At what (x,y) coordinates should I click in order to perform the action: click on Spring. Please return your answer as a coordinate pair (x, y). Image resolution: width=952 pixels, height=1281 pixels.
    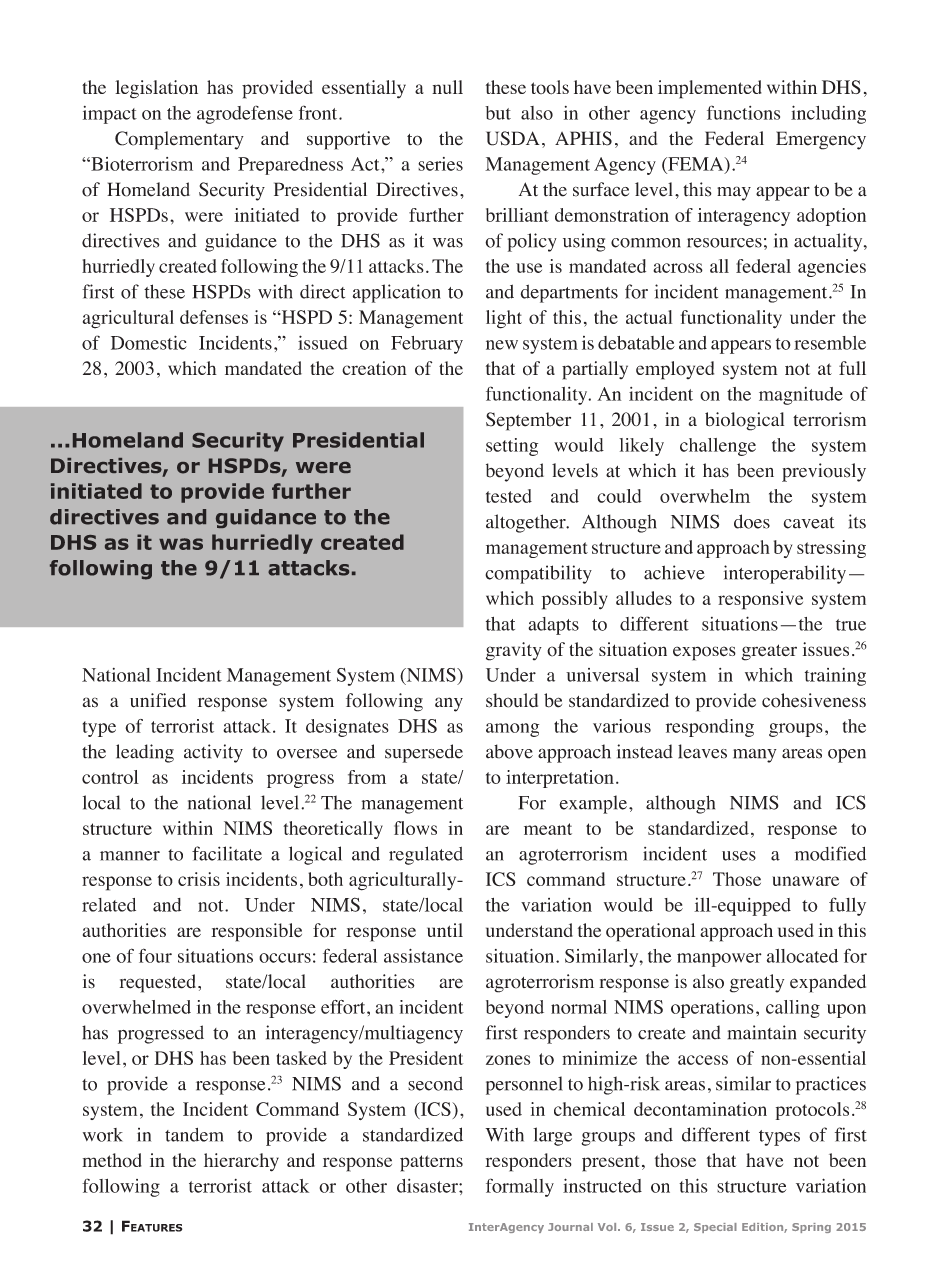
    Looking at the image, I should click on (811, 1228).
